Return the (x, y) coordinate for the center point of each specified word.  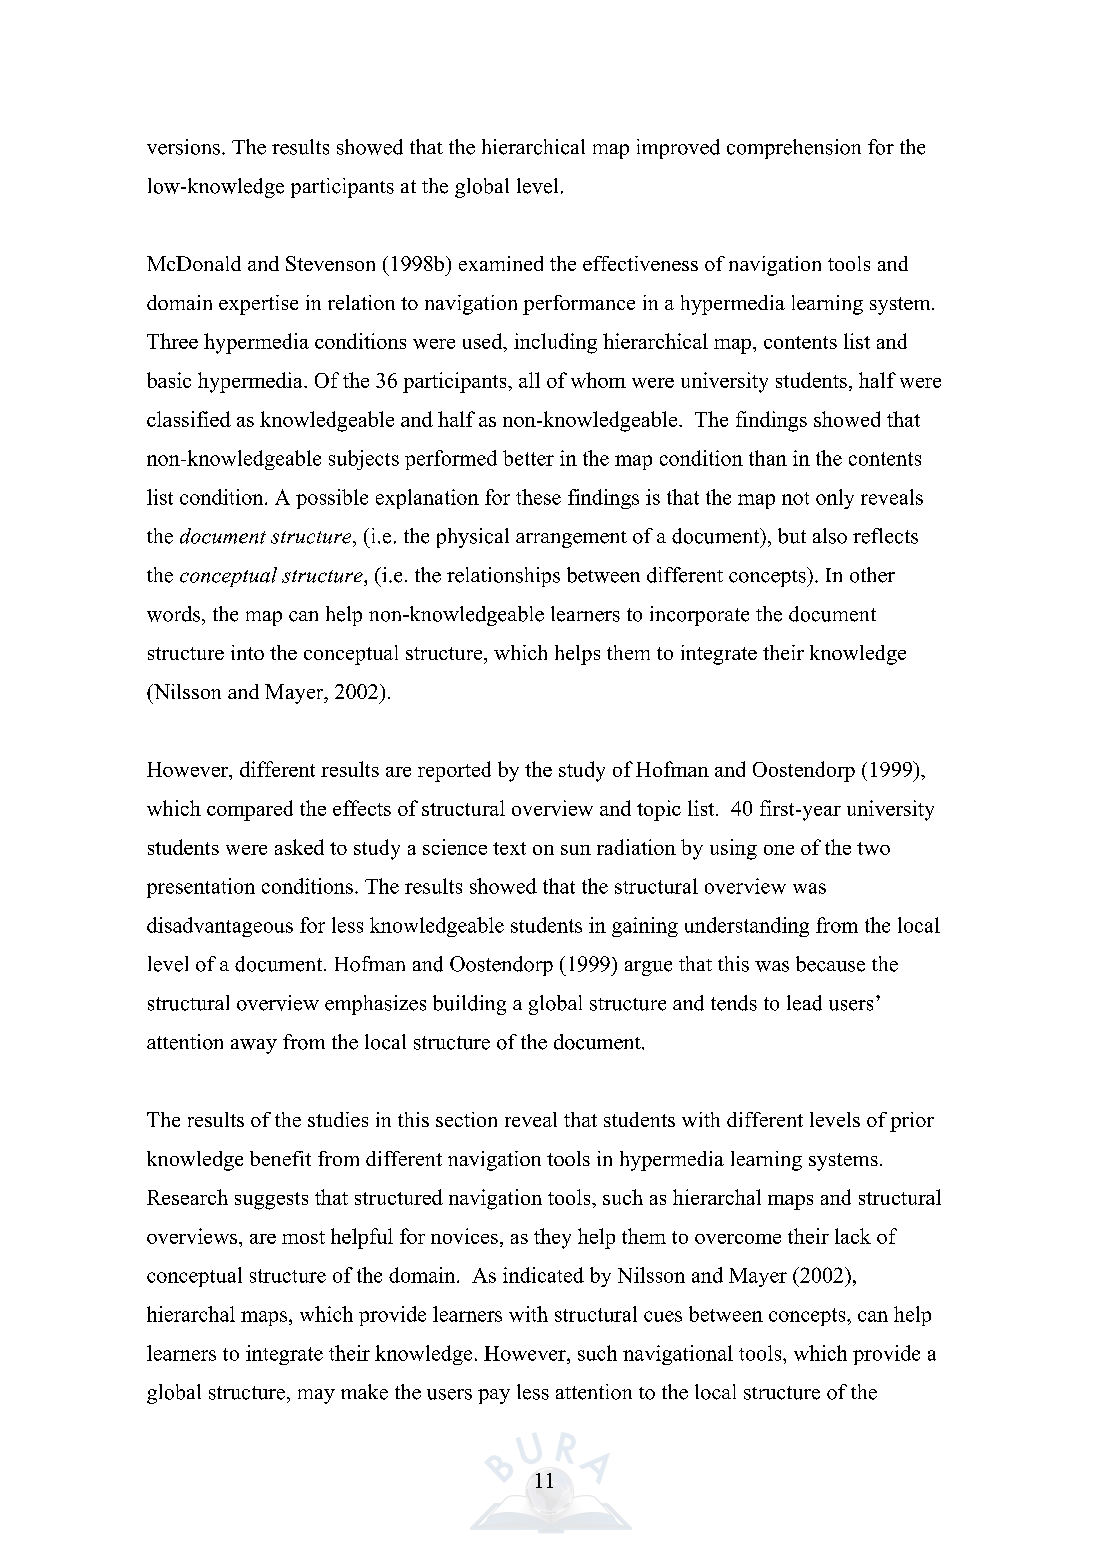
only (835, 499)
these (538, 497)
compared (250, 810)
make (364, 1392)
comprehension (794, 149)
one (779, 850)
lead (804, 1003)
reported (454, 771)
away (254, 1046)
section (466, 1119)
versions (183, 147)
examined (501, 263)
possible (332, 499)
